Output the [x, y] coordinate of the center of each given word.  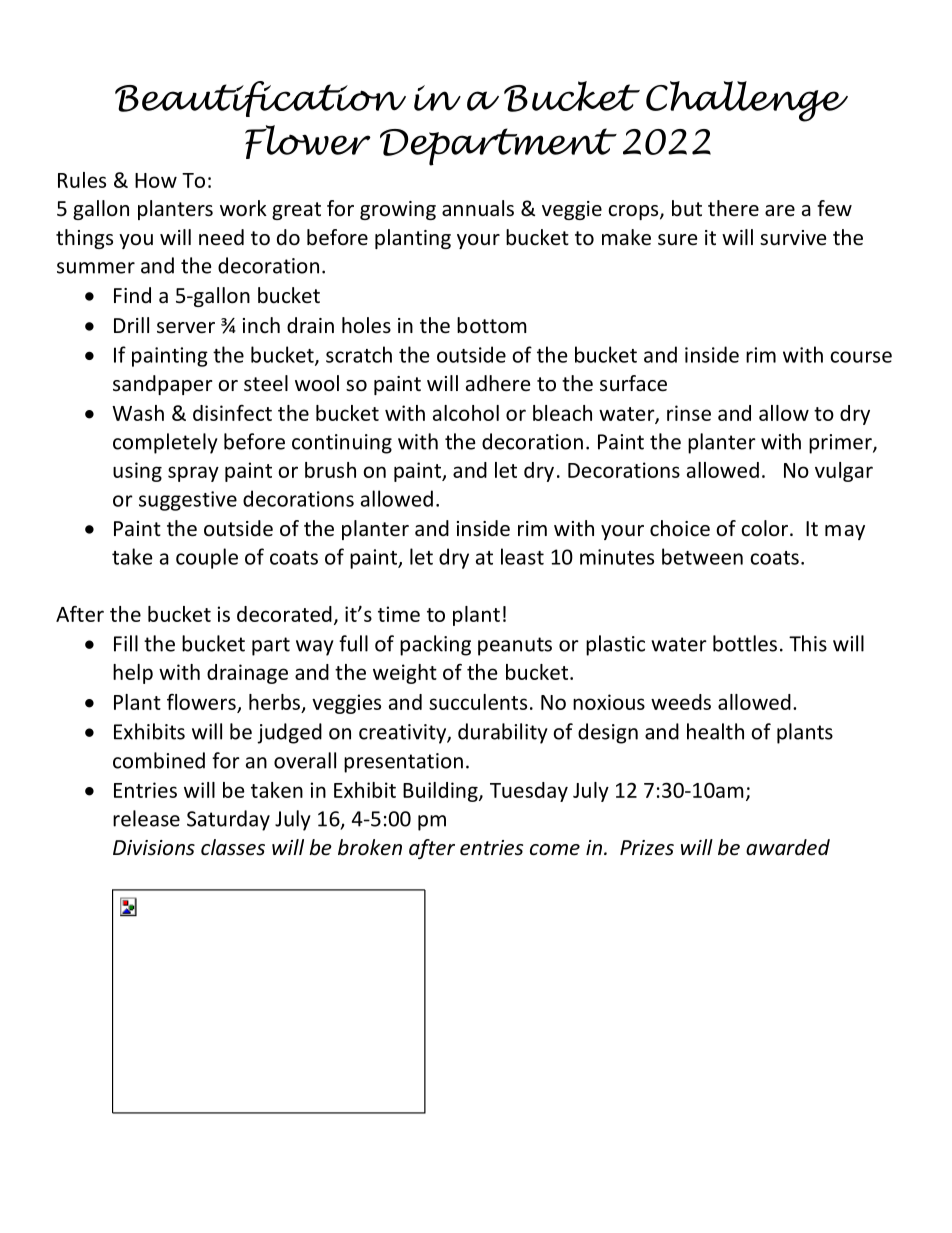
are [780, 211]
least [522, 556]
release [146, 818]
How [156, 180]
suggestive [188, 501]
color [766, 528]
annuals [478, 208]
